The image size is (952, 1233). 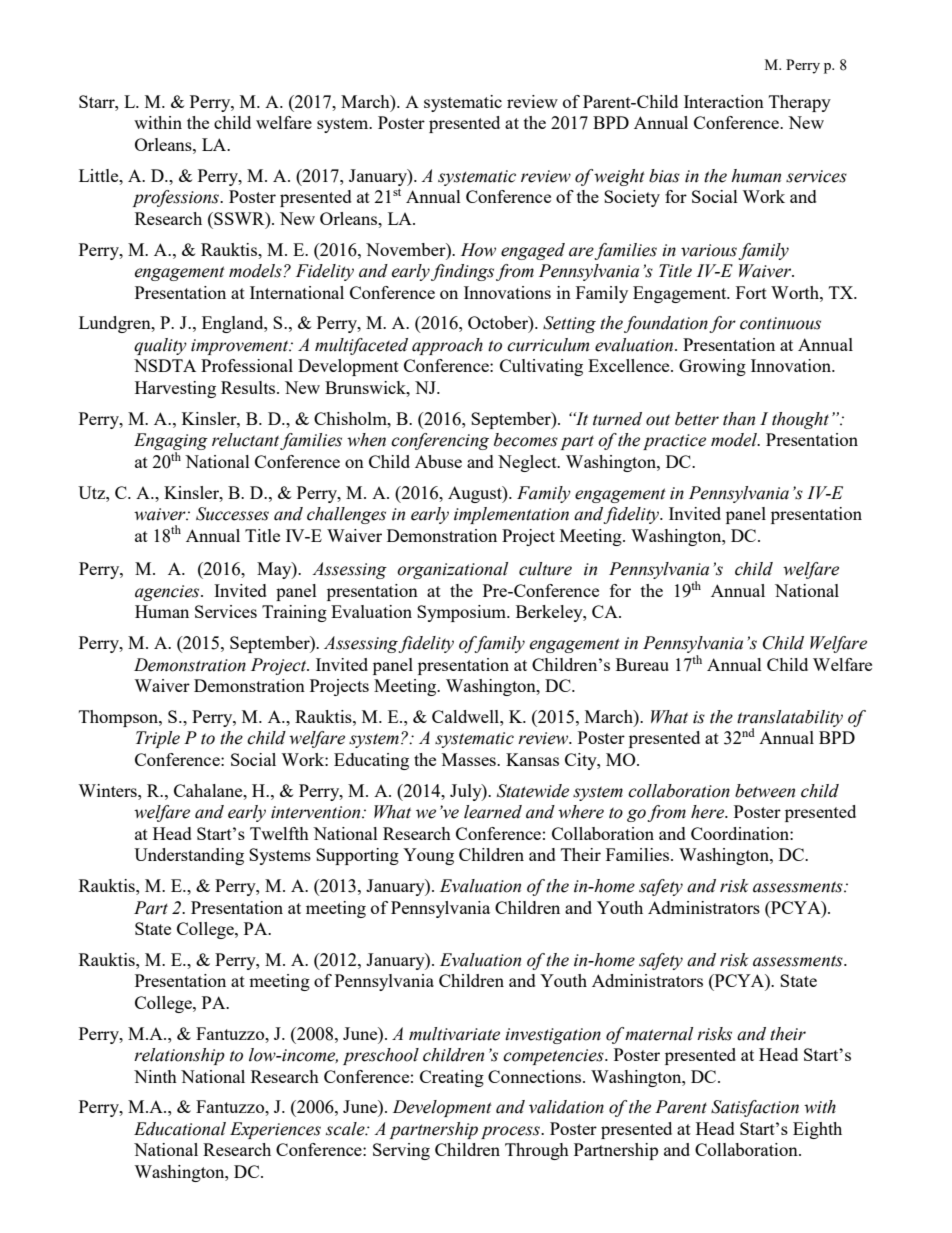 What do you see at coordinates (176, 198) in the image?
I see `professions` at bounding box center [176, 198].
